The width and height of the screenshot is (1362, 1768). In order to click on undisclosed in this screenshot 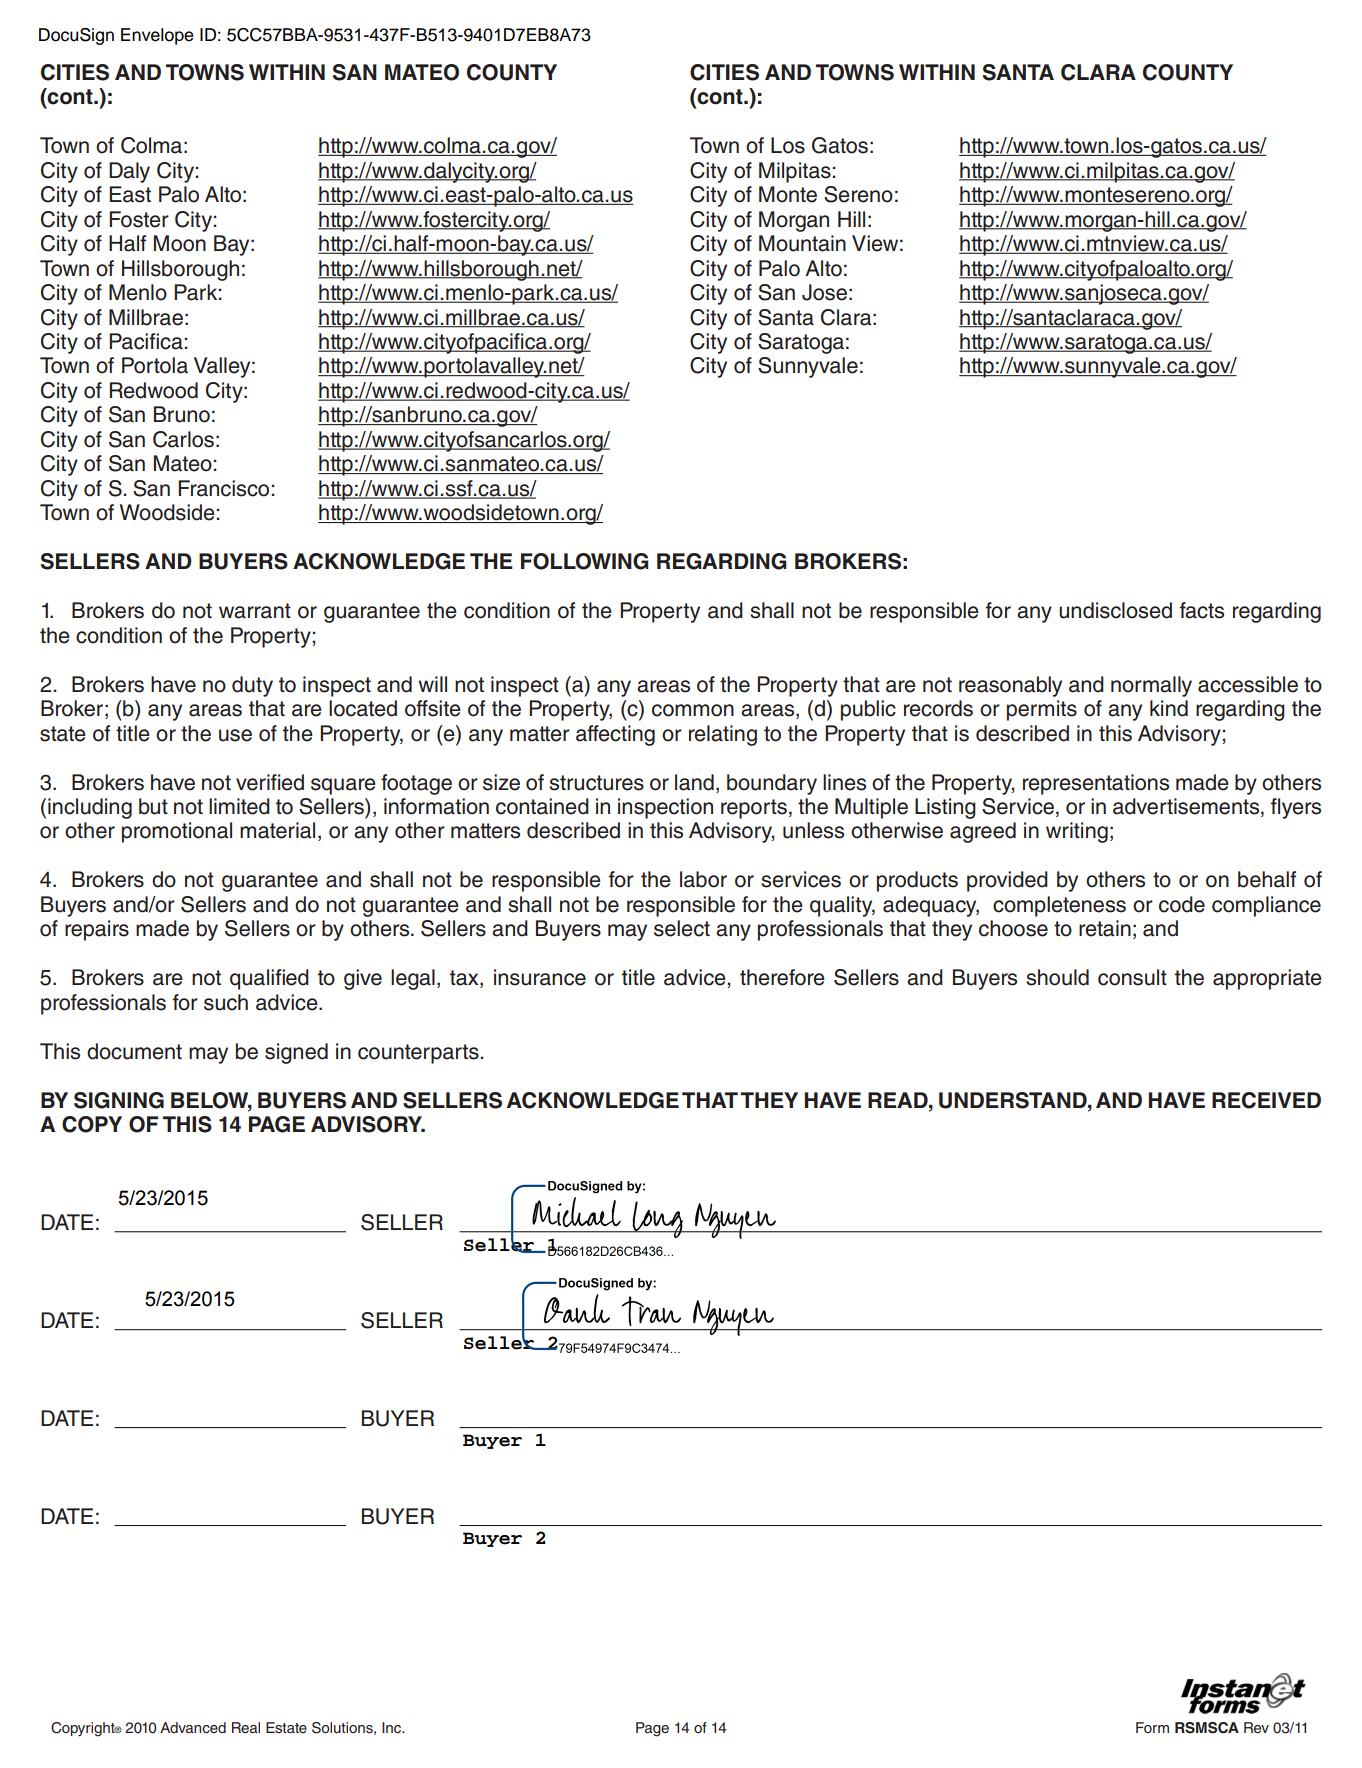, I will do `click(1115, 610)`.
